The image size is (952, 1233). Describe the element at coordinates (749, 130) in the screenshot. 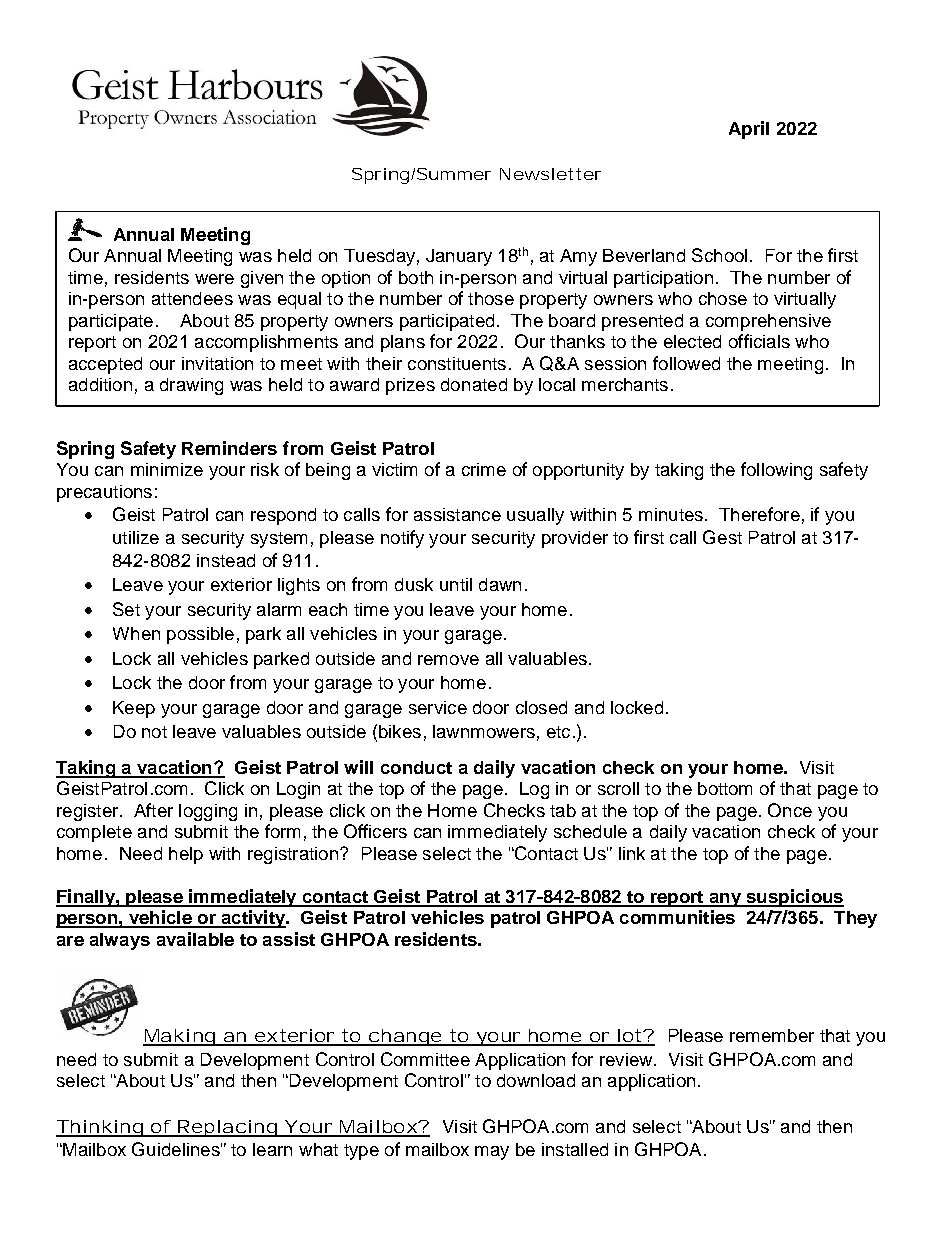

I see `April` at that location.
